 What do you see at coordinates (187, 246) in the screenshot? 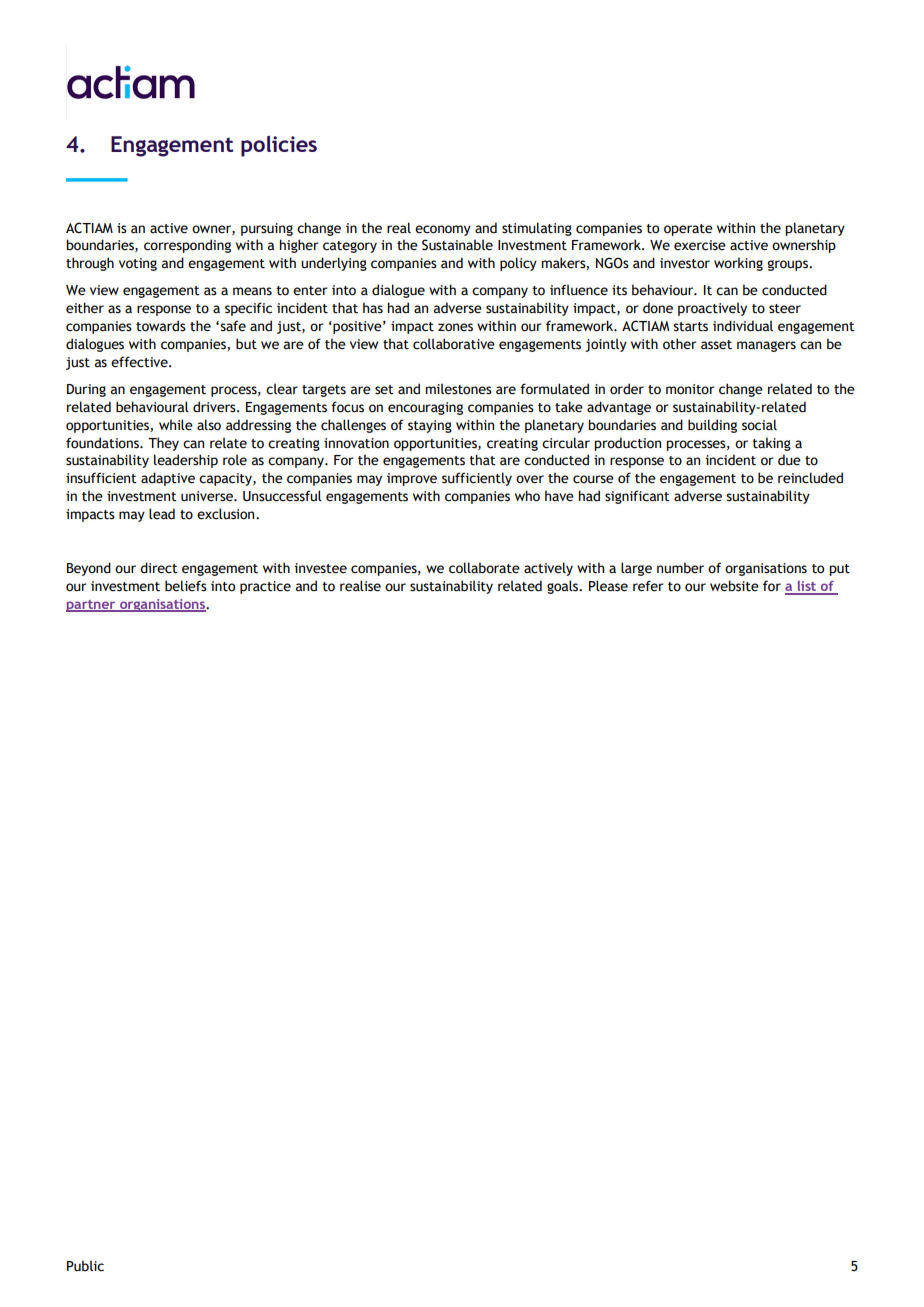
I see `corresponding` at bounding box center [187, 246].
